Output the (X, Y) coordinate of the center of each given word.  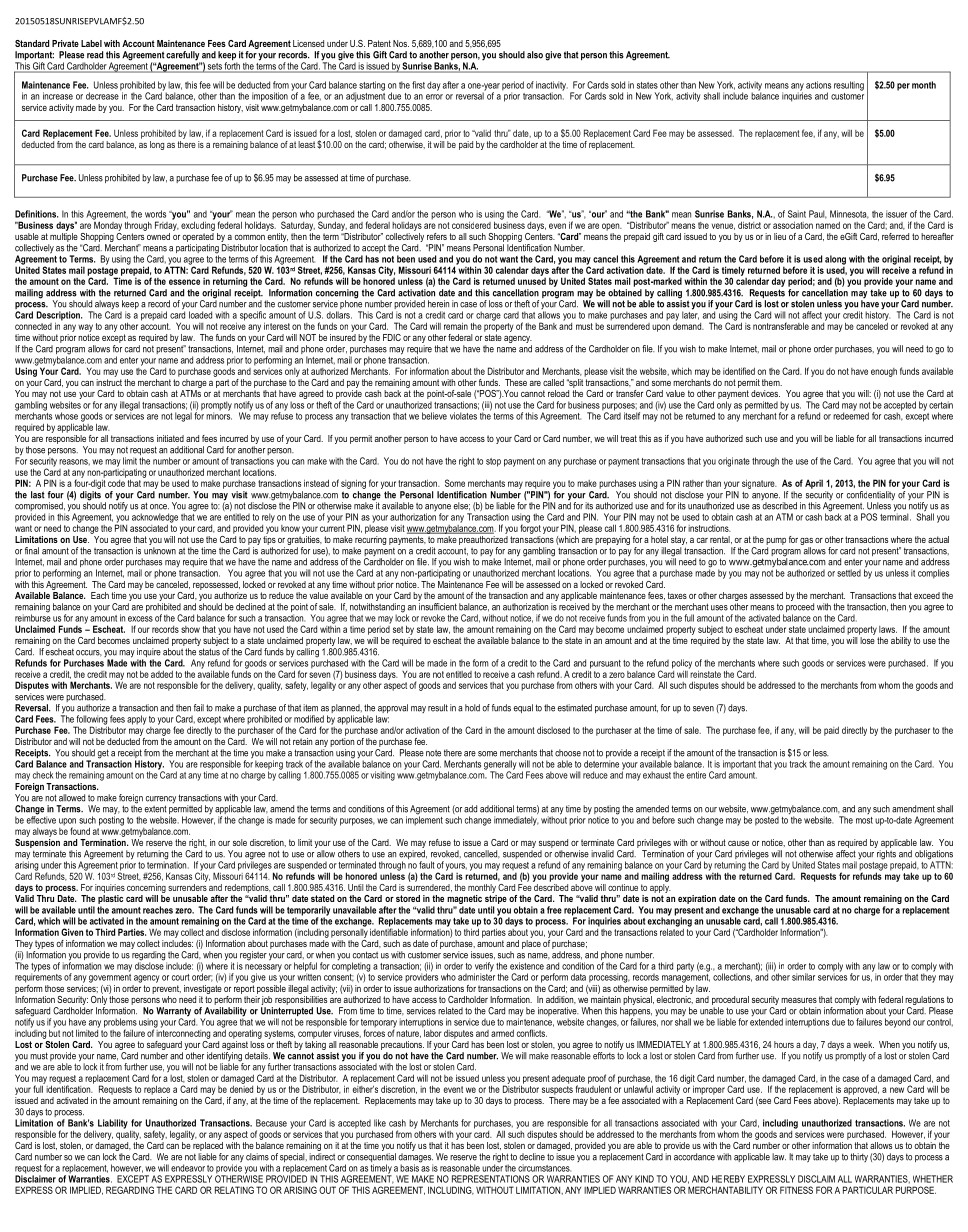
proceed (800, 609)
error (434, 97)
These (516, 382)
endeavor (188, 1168)
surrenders (187, 886)
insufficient (438, 607)
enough (884, 372)
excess (140, 619)
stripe (496, 901)
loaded (200, 315)
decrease (103, 95)
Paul (818, 214)
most (864, 820)
